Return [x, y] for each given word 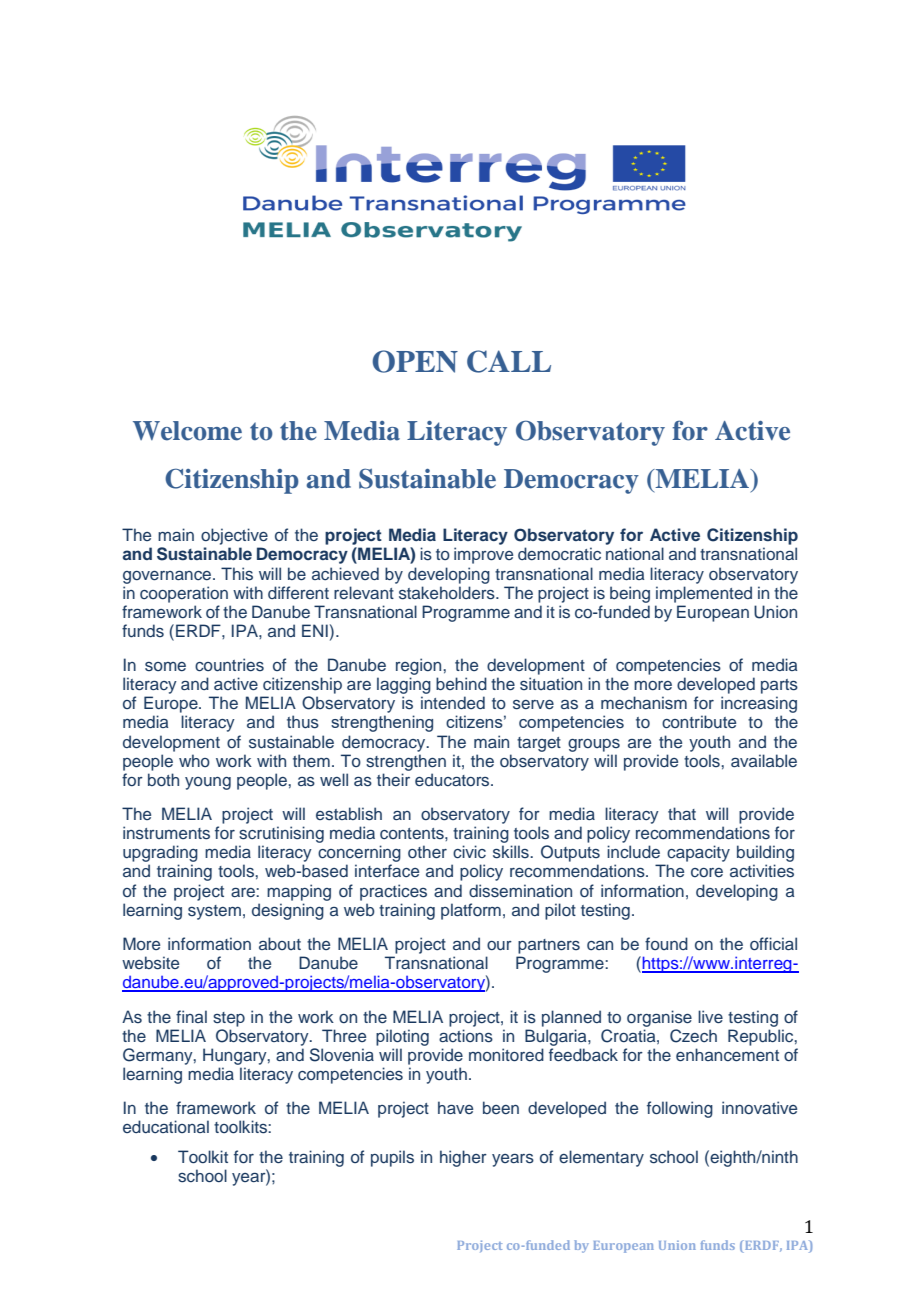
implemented [704, 594]
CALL [509, 361]
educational [166, 1126]
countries [229, 665]
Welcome [187, 431]
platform [471, 911]
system [214, 912]
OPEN [415, 361]
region [420, 666]
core [707, 872]
